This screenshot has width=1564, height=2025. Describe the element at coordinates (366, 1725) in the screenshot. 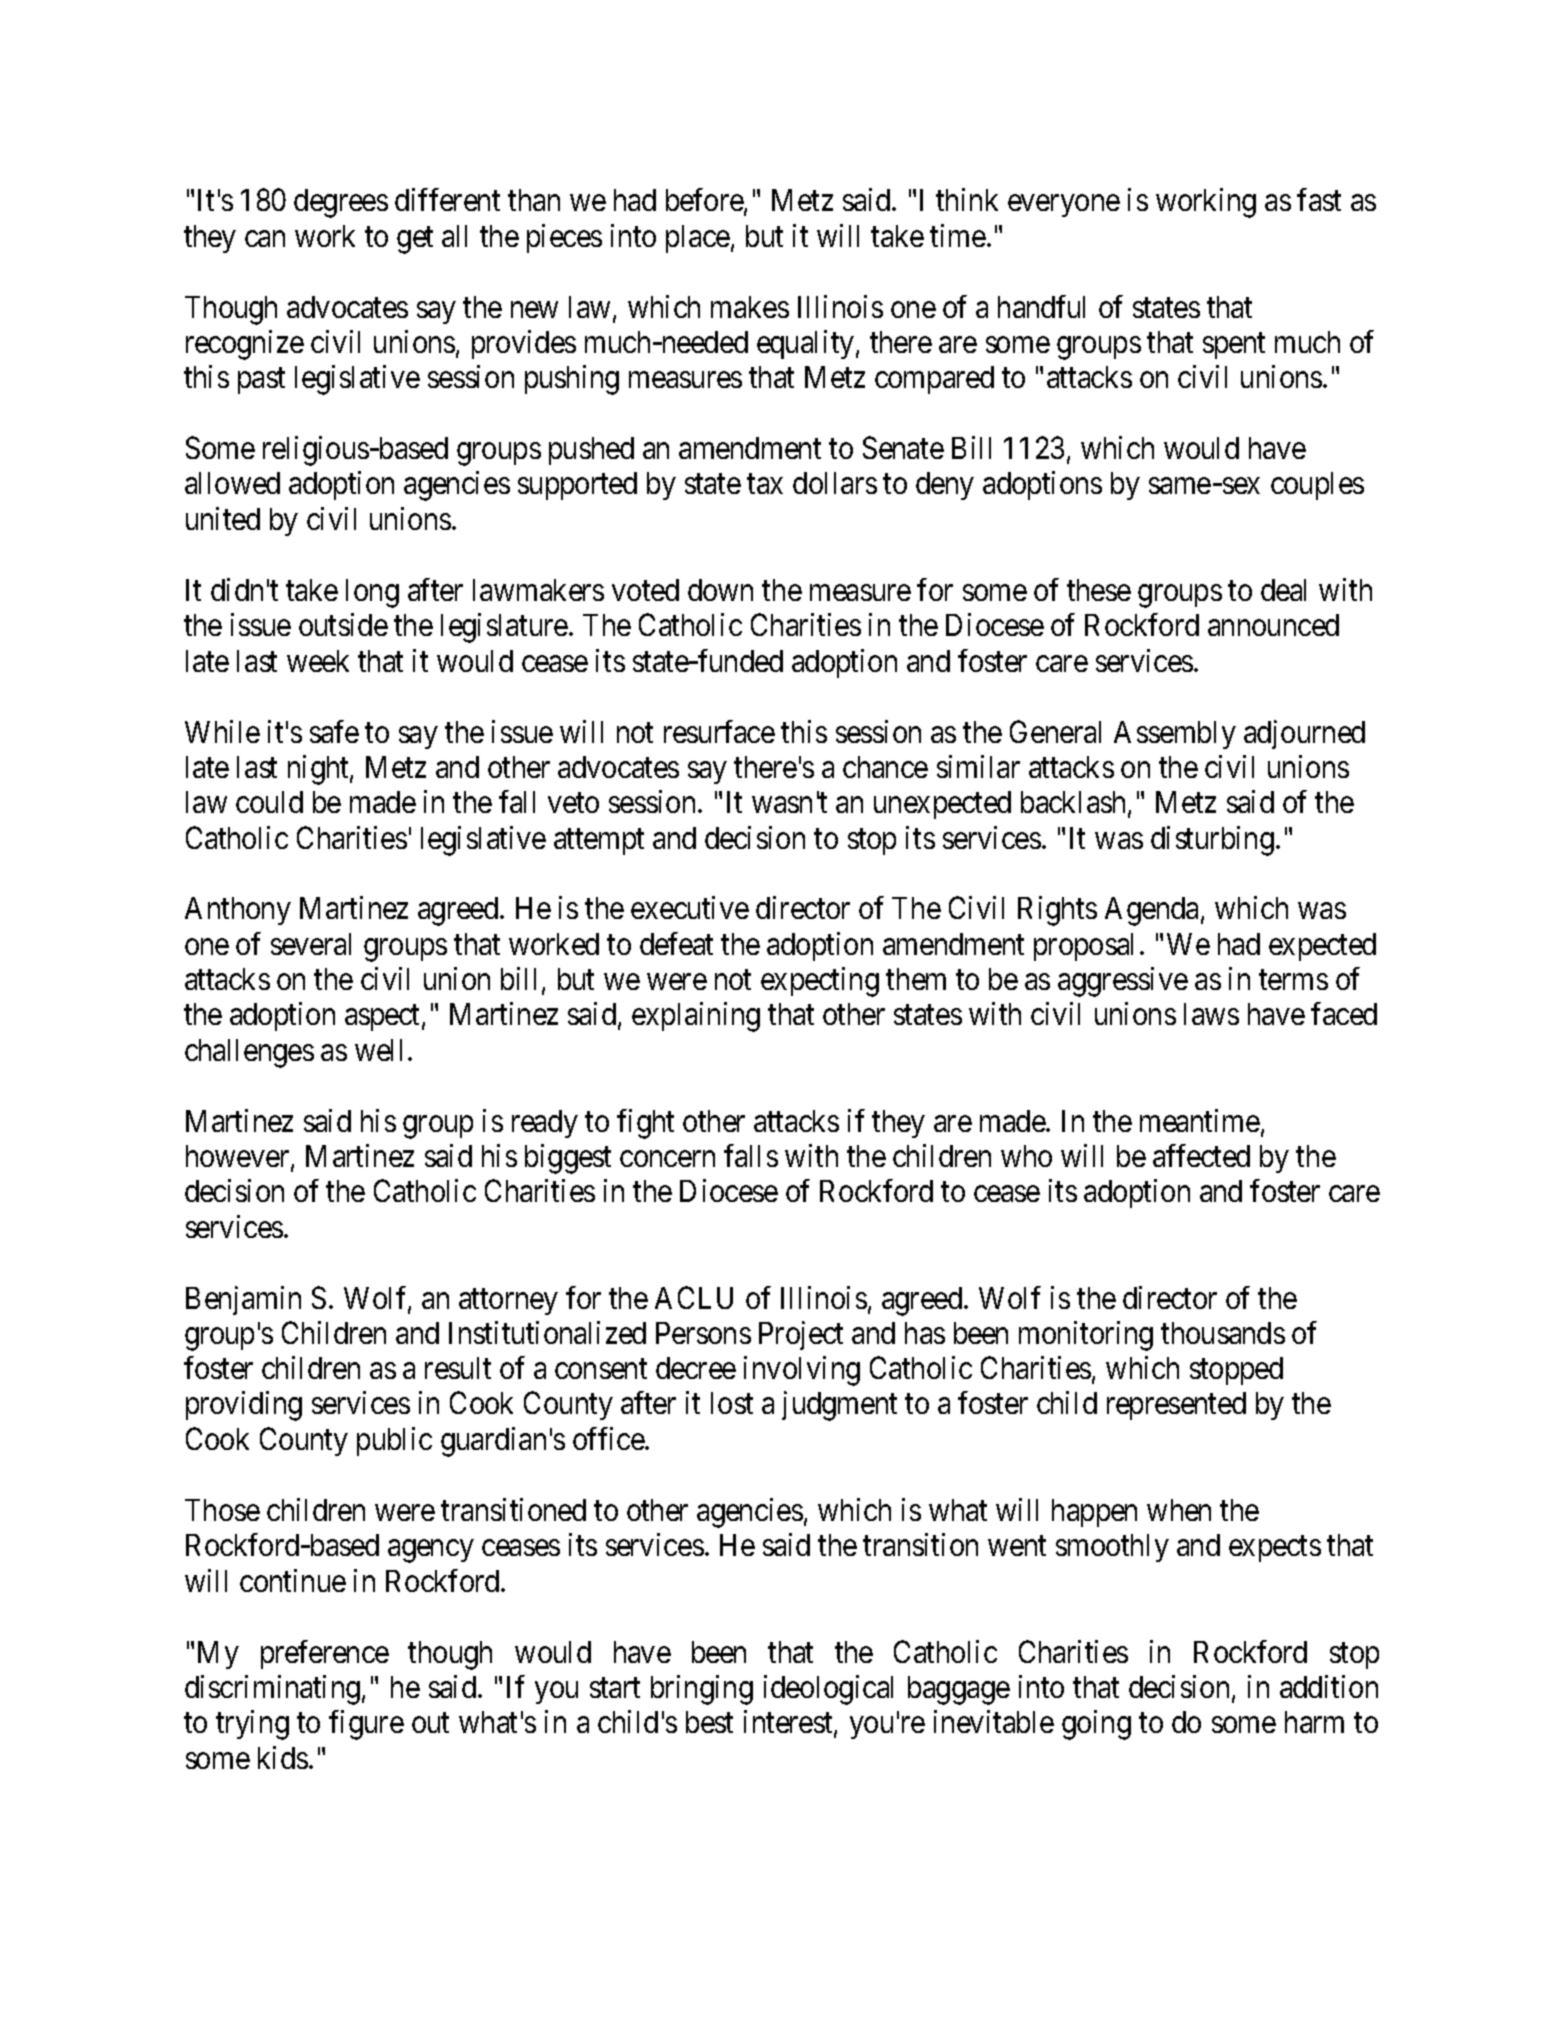

I see `figure` at that location.
